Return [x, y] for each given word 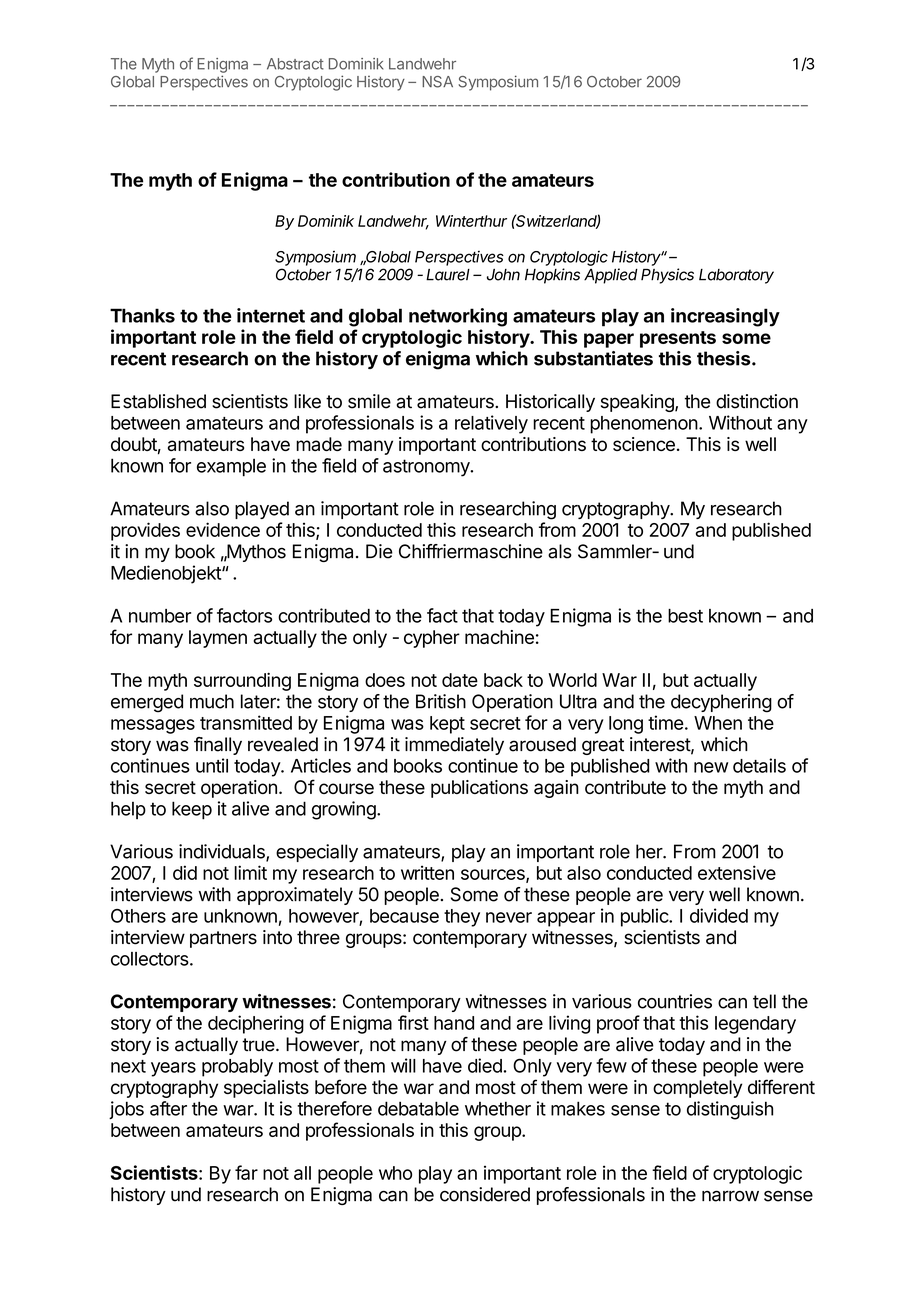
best [685, 616]
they [462, 918]
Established [158, 401]
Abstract [295, 64]
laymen [218, 639]
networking [458, 317]
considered [485, 1194]
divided [719, 915]
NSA [437, 82]
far [246, 1172]
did [185, 872]
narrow [730, 1196]
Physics [667, 276]
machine [499, 637]
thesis [725, 358]
